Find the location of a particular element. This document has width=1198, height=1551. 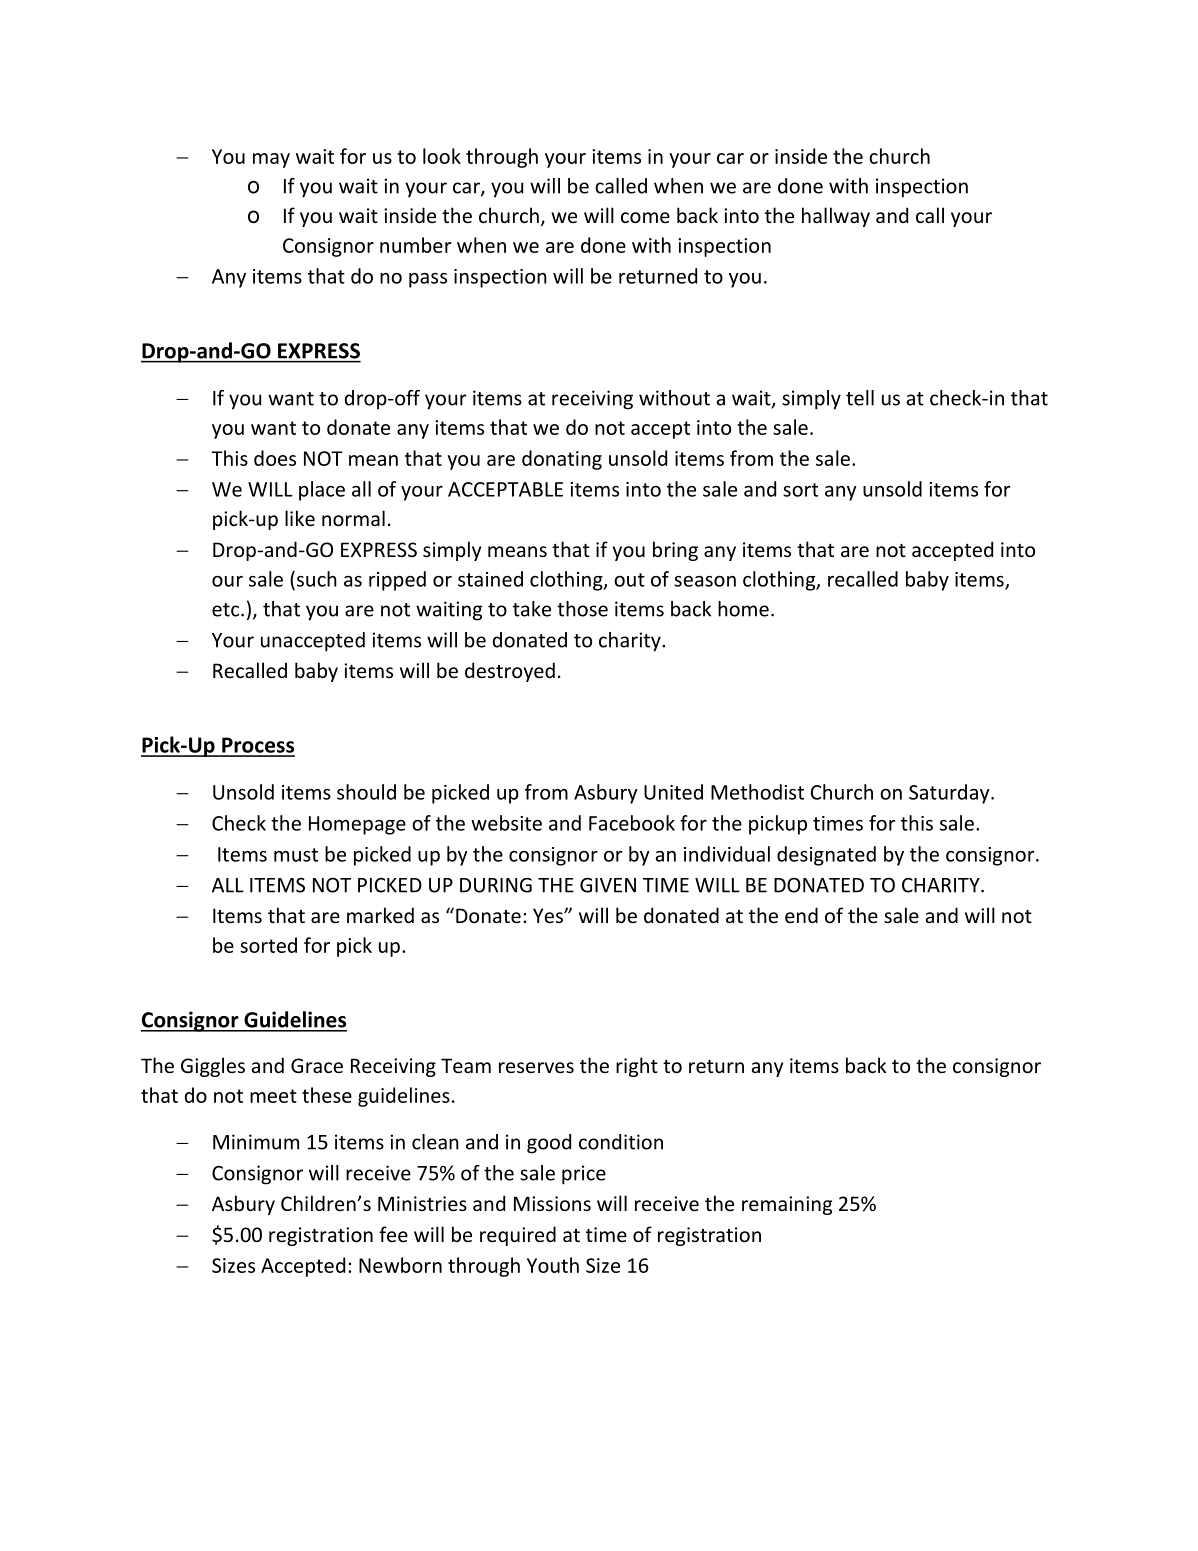

may is located at coordinates (271, 160).
